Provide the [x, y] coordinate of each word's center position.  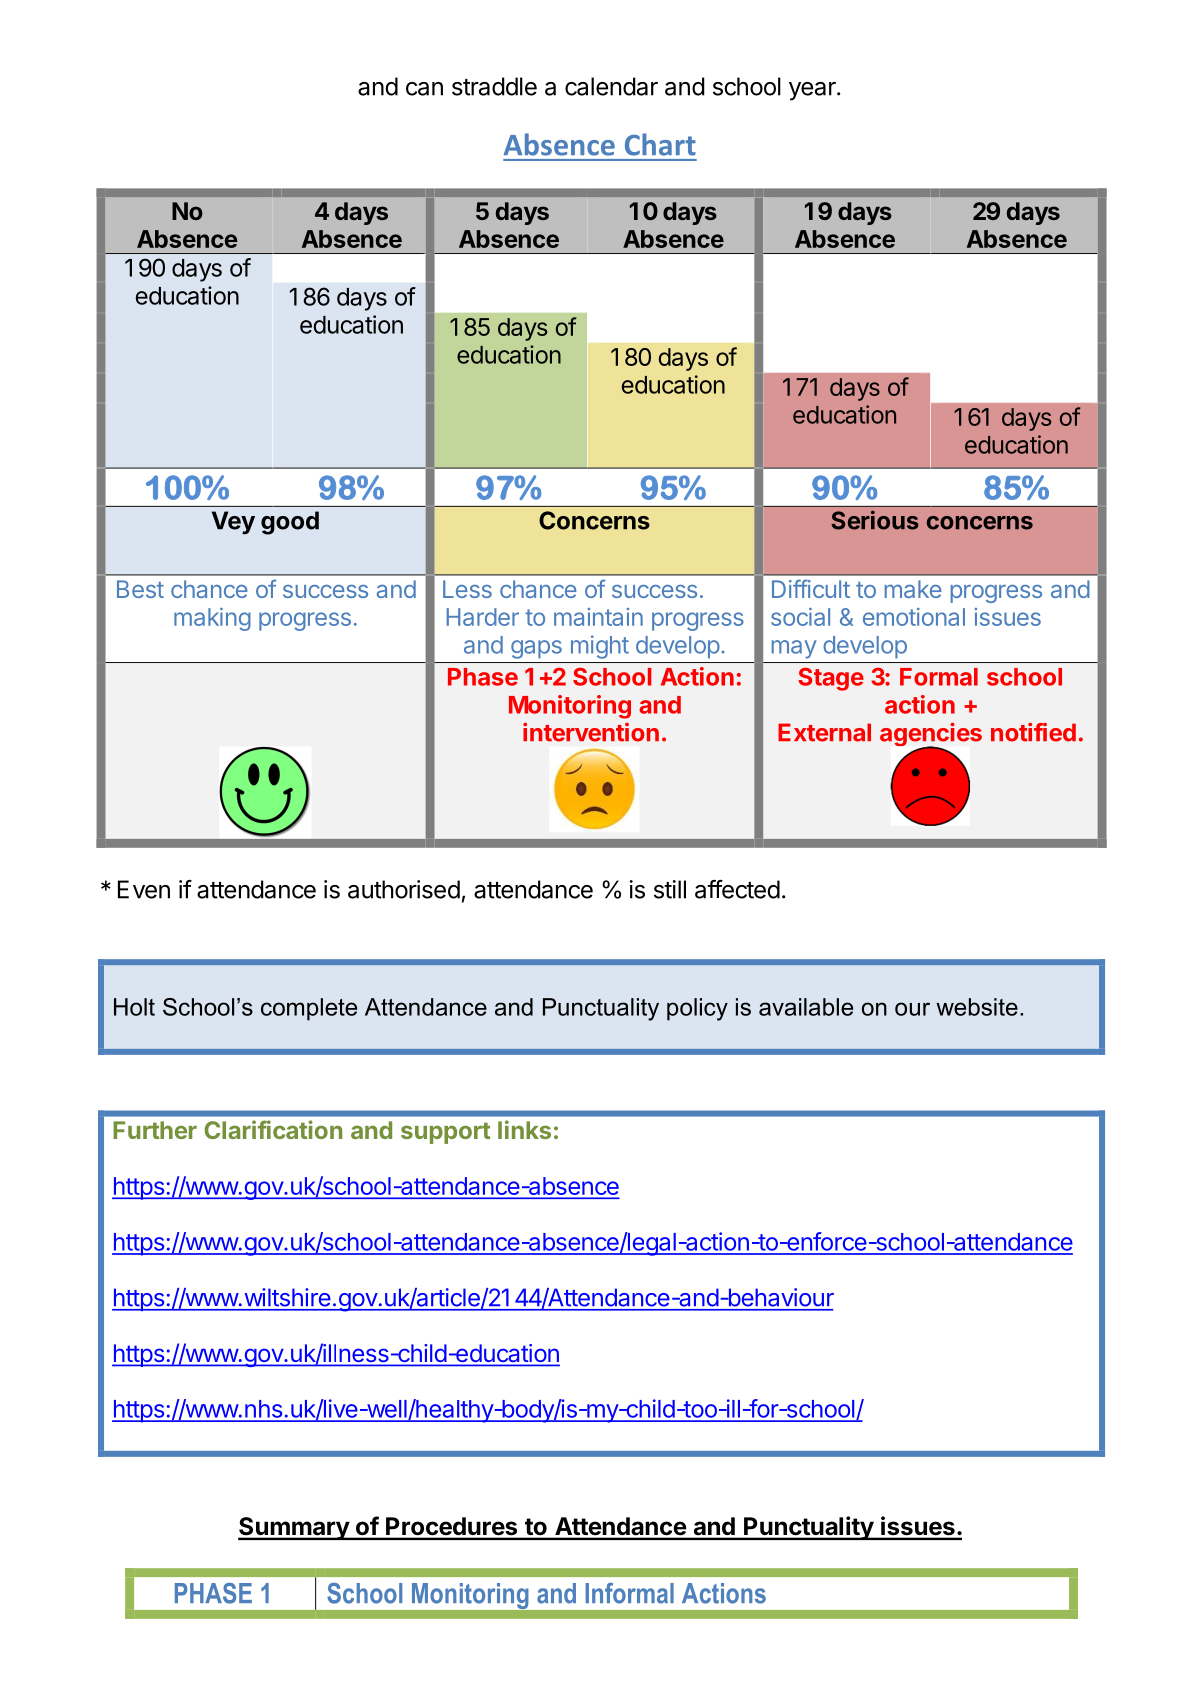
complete [309, 1009]
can [424, 89]
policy [697, 1009]
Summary [294, 1528]
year [813, 91]
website [977, 1007]
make [913, 589]
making [212, 619]
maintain [598, 617]
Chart [660, 144]
